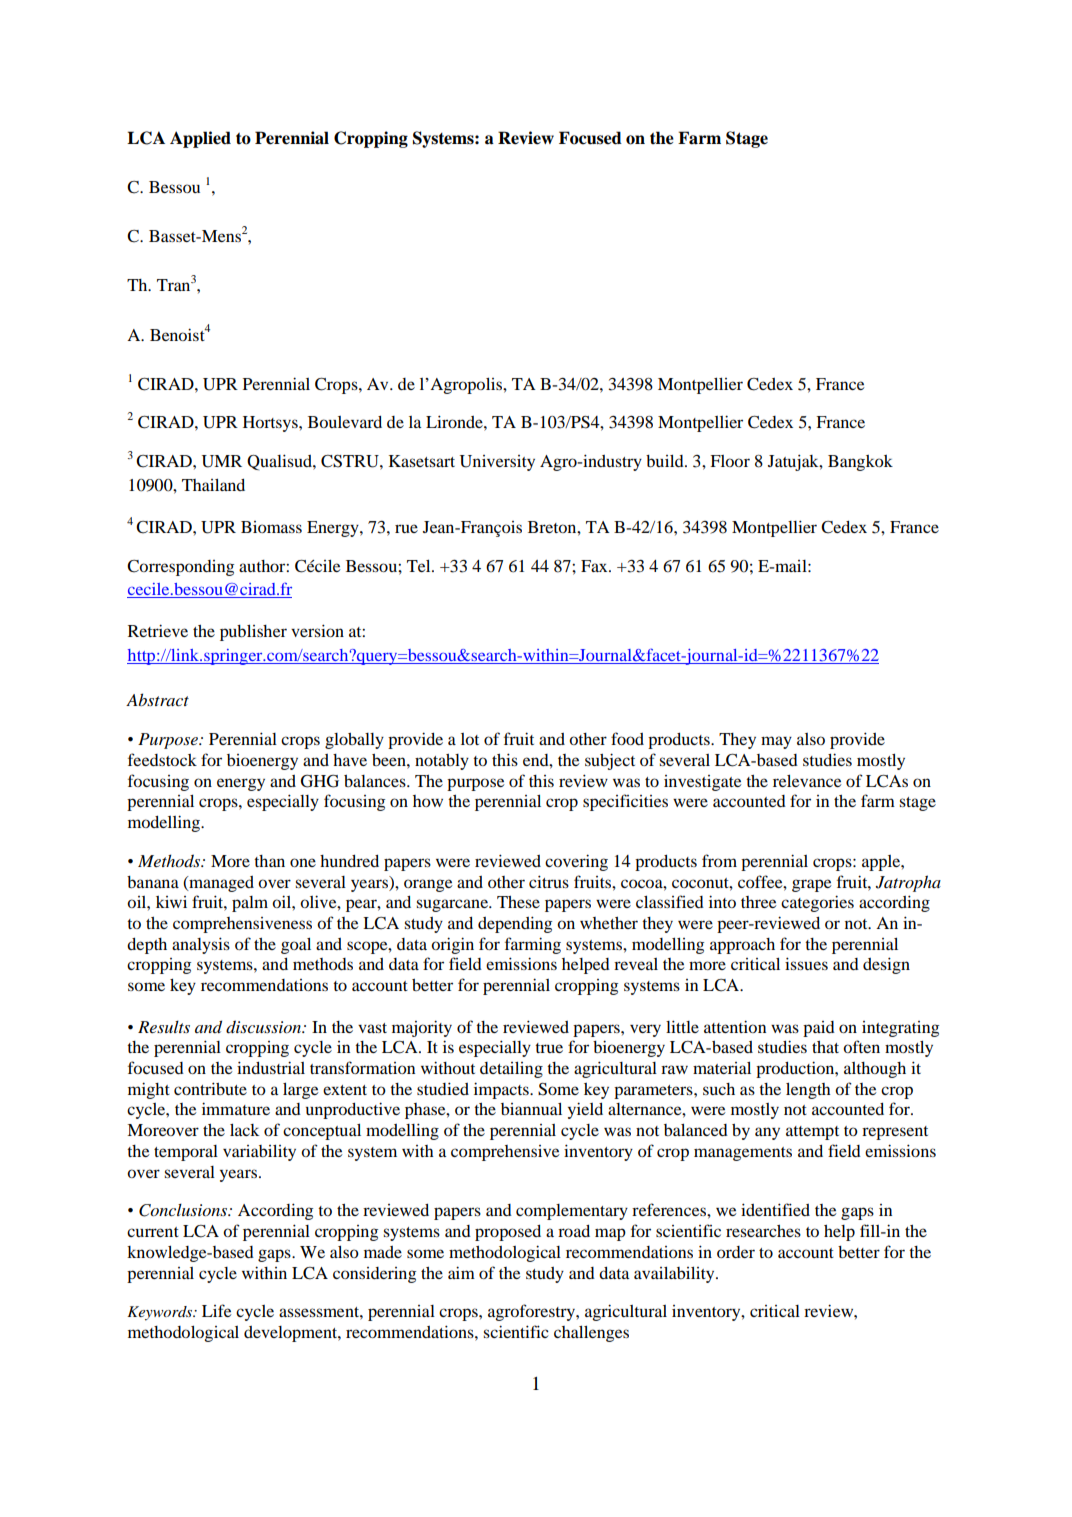 The height and width of the page is (1517, 1072). I want to click on Applied, so click(200, 139).
